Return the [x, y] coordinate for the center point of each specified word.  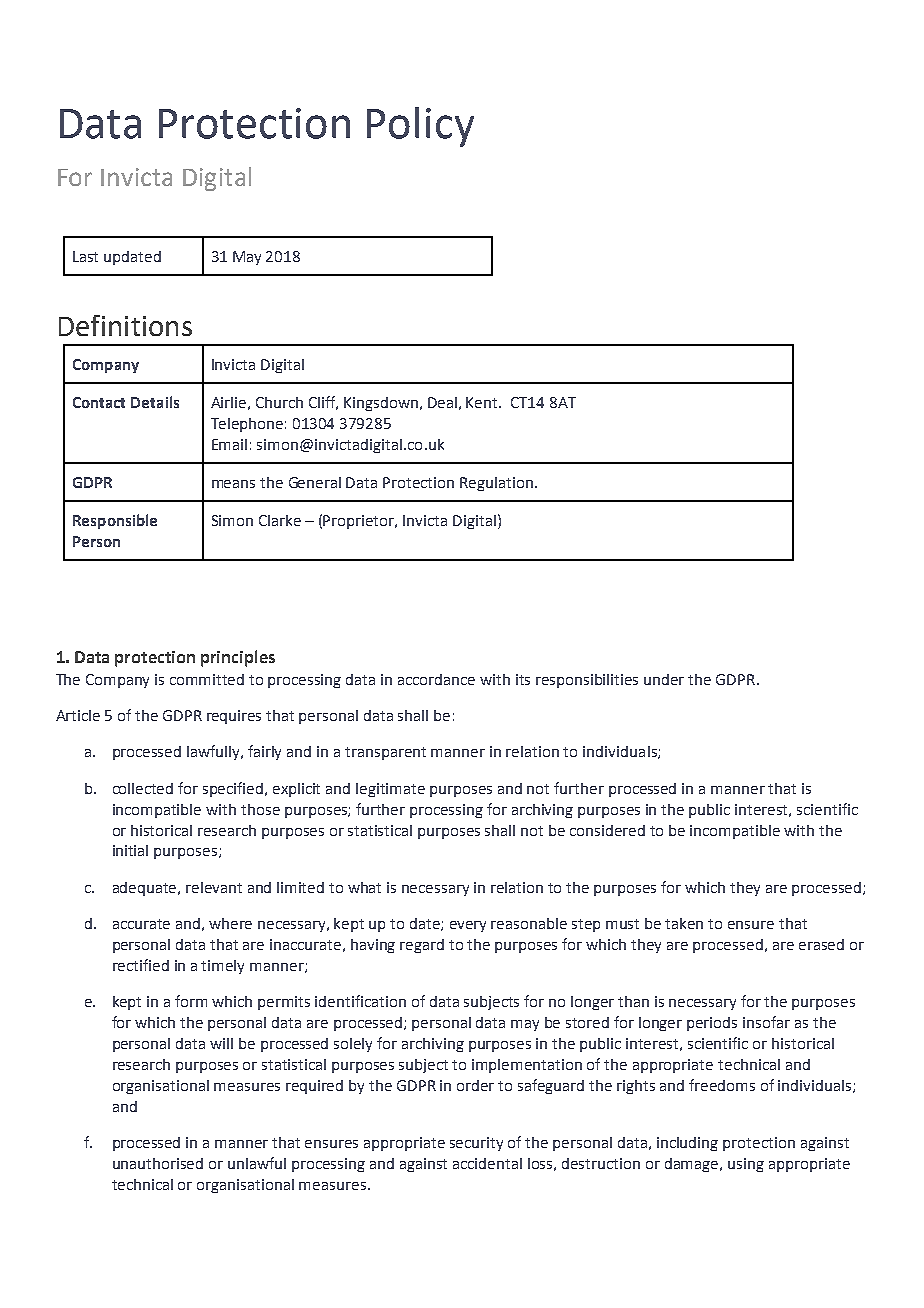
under [664, 679]
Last [85, 256]
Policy [420, 127]
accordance [436, 679]
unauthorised [158, 1163]
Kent [483, 402]
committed [207, 679]
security [476, 1144]
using [746, 1165]
